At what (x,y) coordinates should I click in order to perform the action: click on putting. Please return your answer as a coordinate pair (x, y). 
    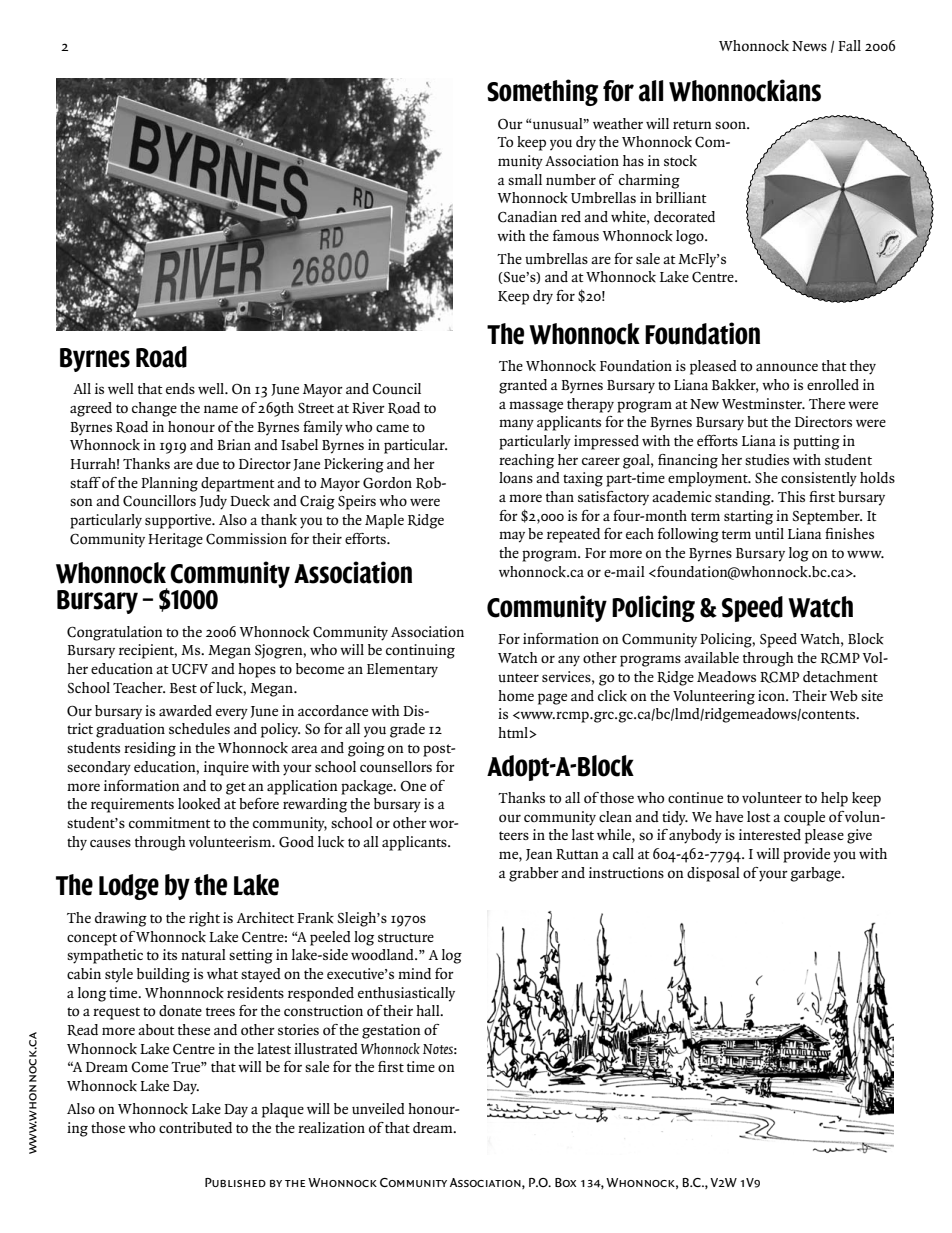
    Looking at the image, I should click on (816, 442).
